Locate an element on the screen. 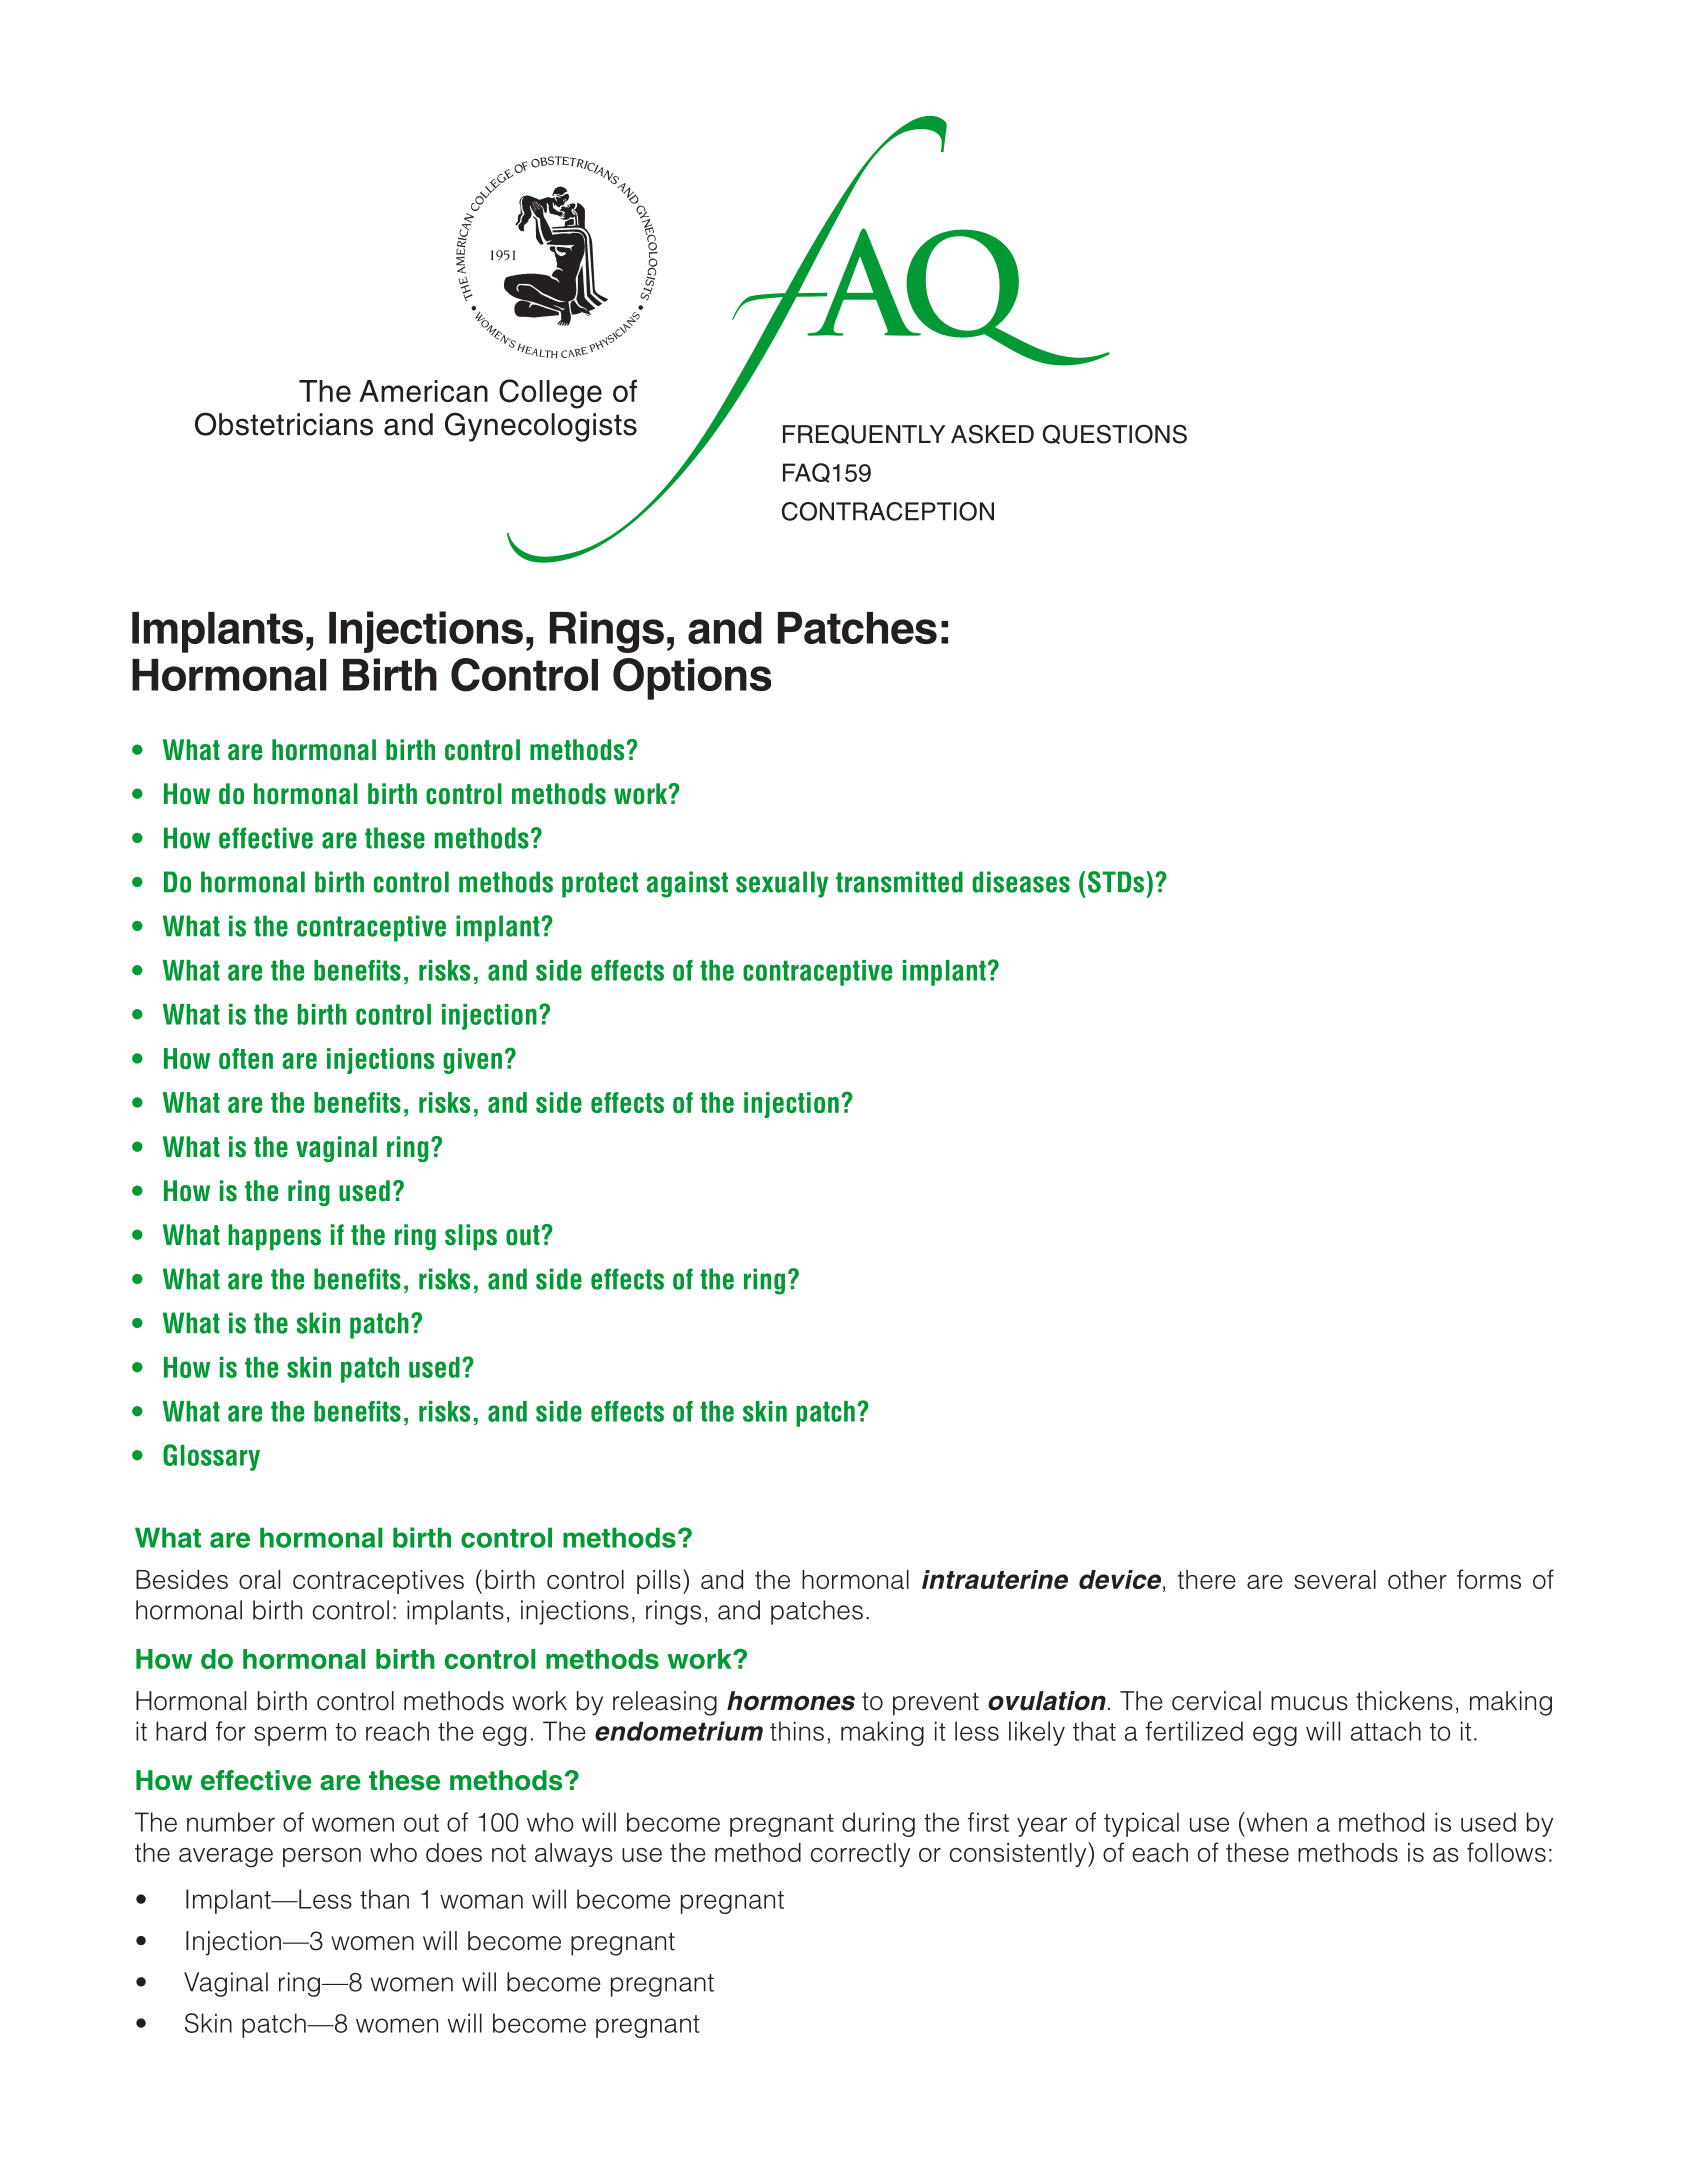  FREQUENTLY is located at coordinates (864, 434).
